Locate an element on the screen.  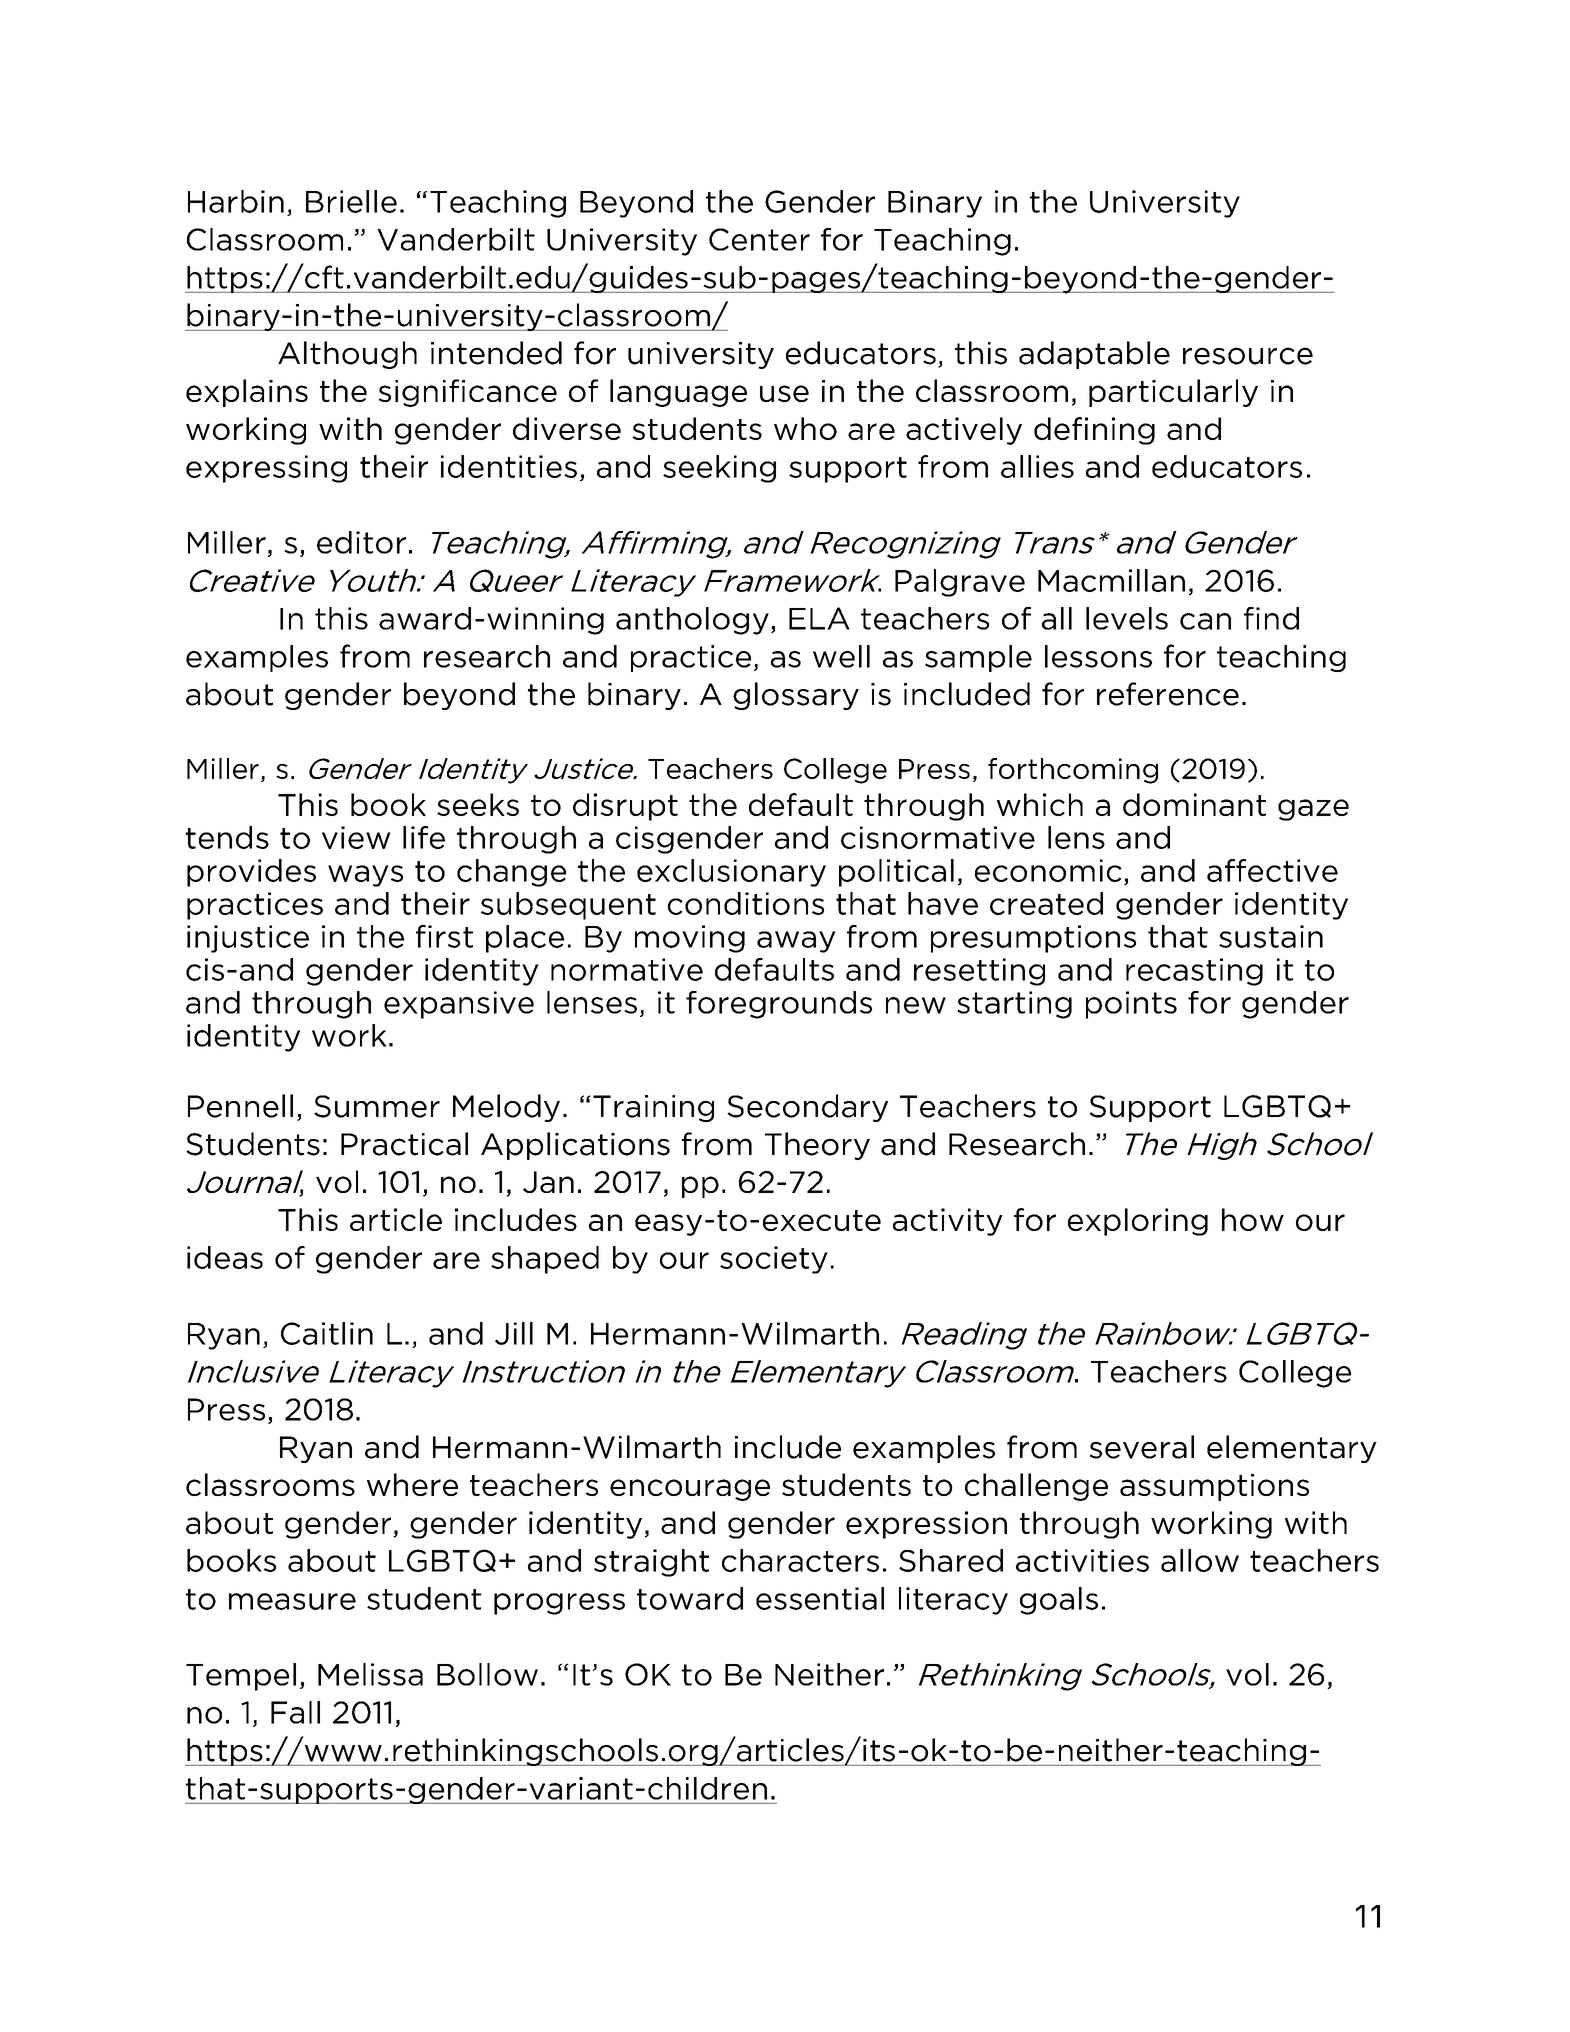
Harbin is located at coordinates (236, 201).
